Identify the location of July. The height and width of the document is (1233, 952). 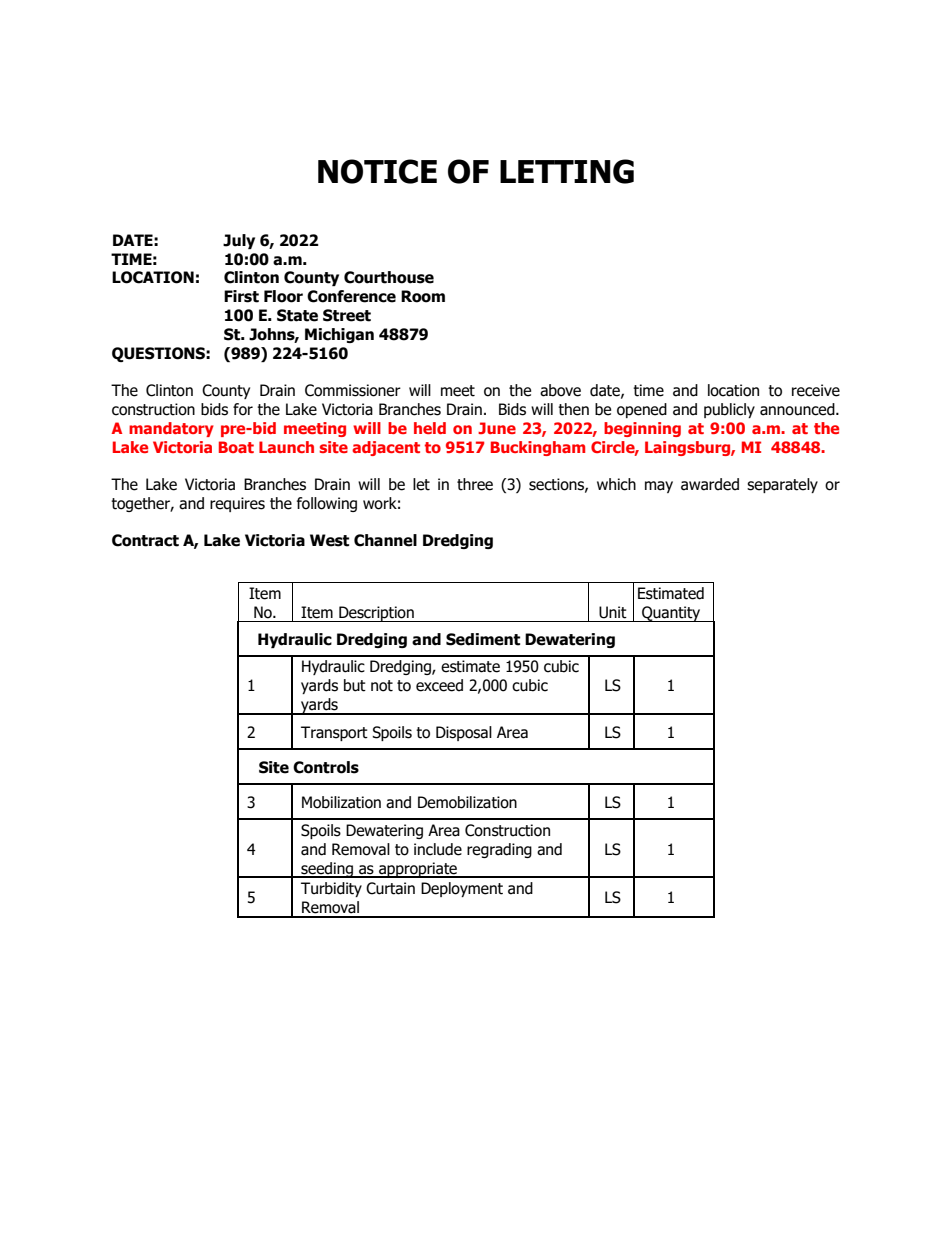
(239, 241).
